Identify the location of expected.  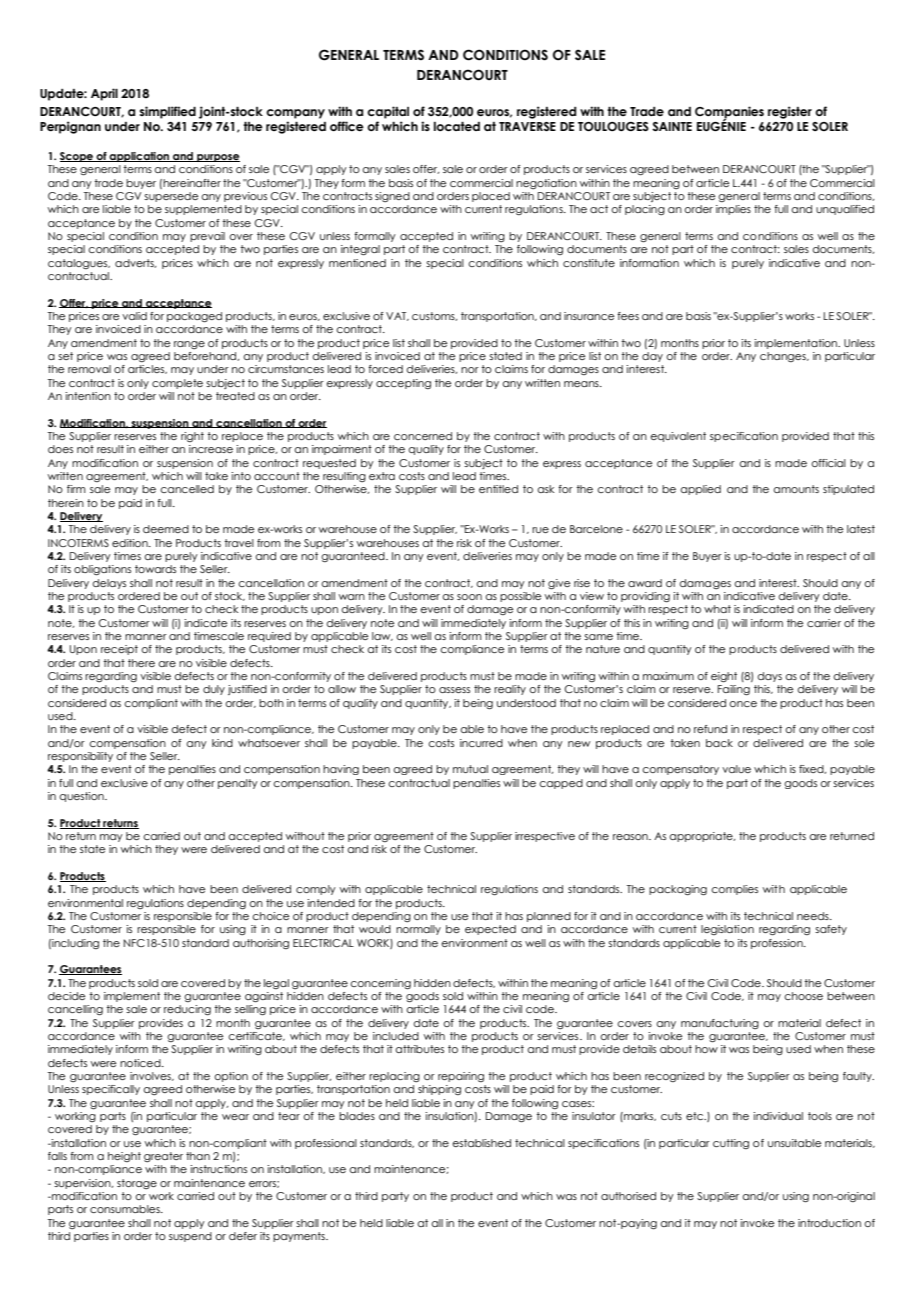
(490, 930).
